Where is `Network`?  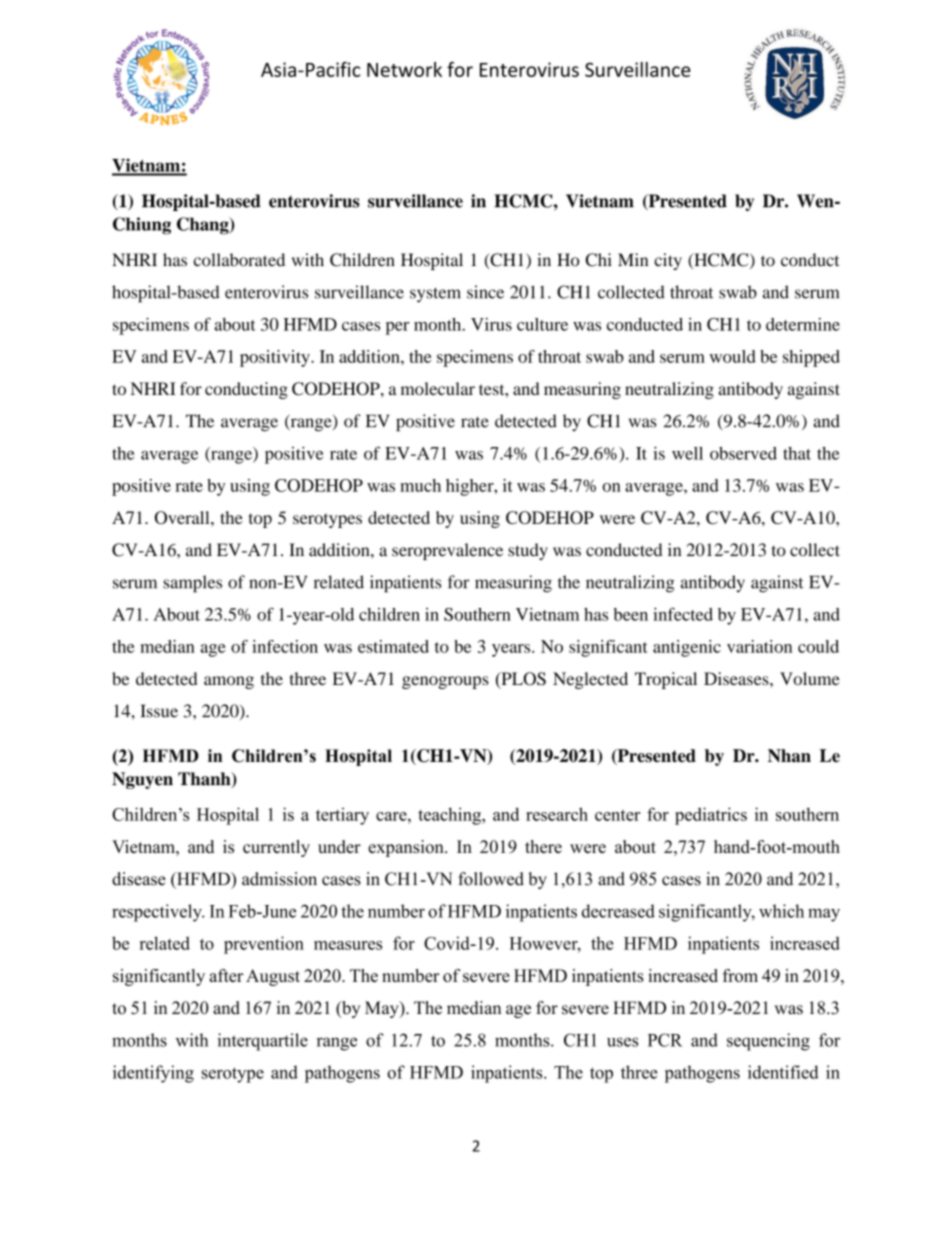
Network is located at coordinates (404, 69).
